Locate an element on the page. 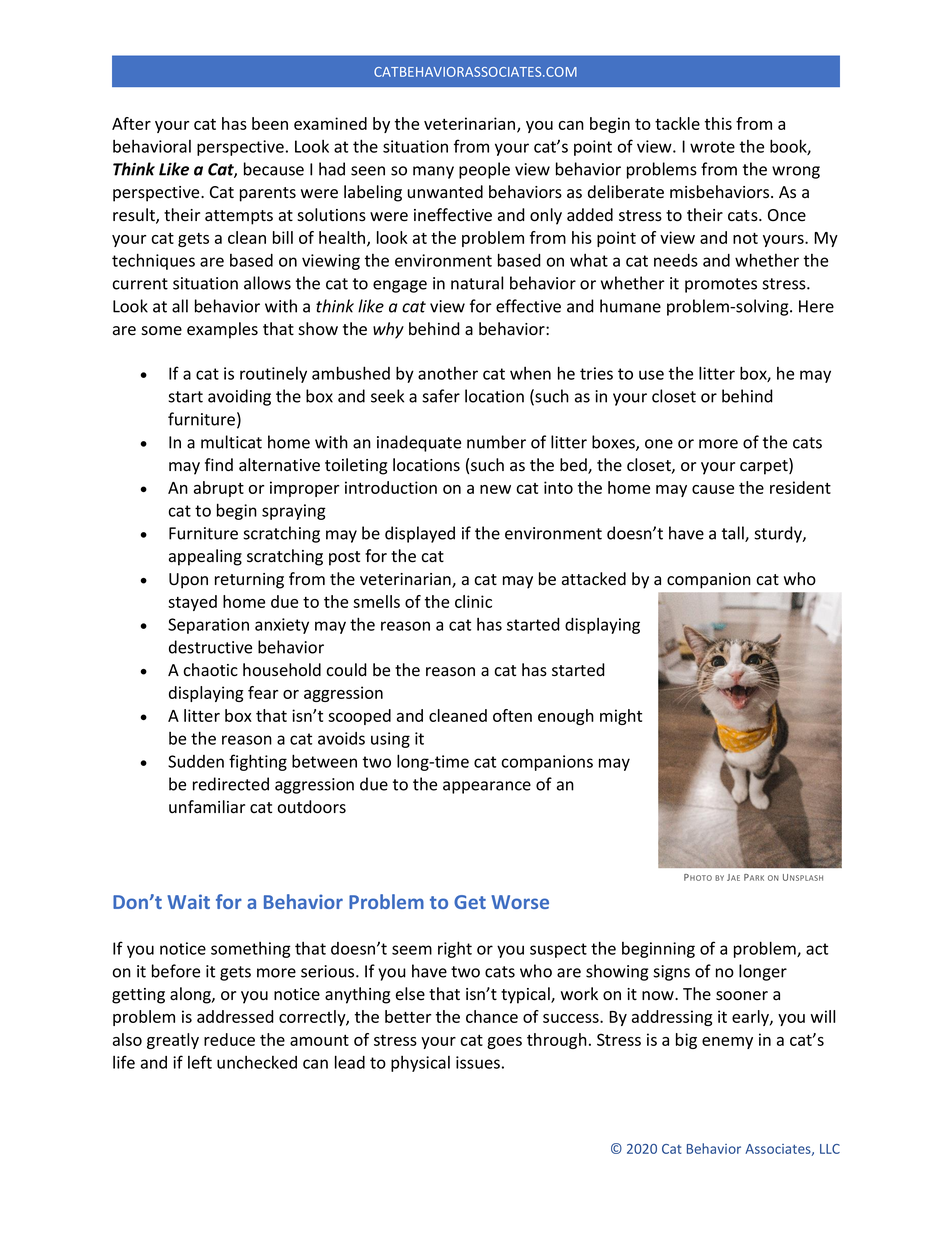 The image size is (952, 1233). people is located at coordinates (484, 170).
